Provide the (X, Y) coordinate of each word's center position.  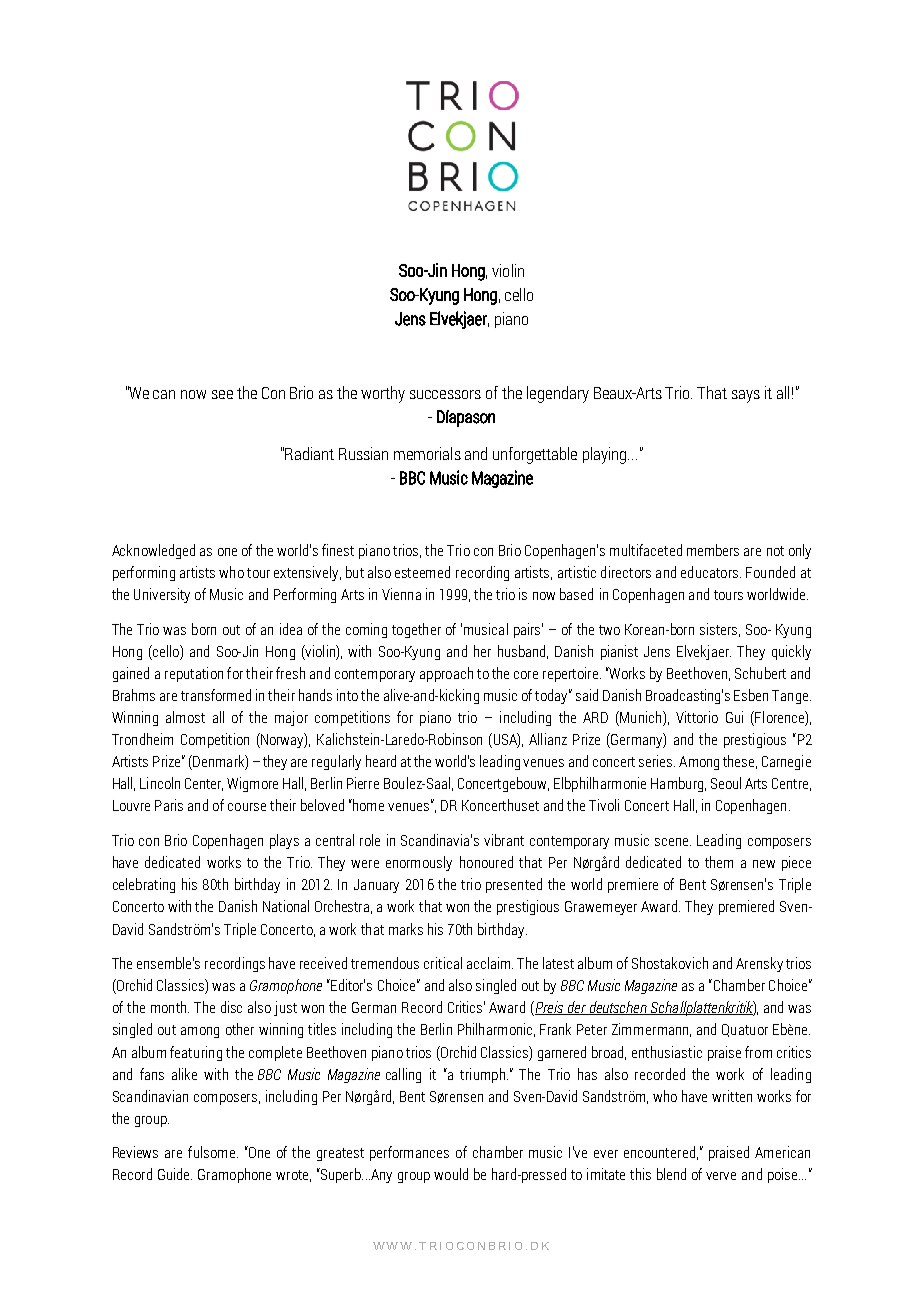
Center (204, 784)
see (222, 394)
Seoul (726, 783)
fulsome (213, 1152)
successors (445, 394)
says (746, 396)
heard (381, 761)
